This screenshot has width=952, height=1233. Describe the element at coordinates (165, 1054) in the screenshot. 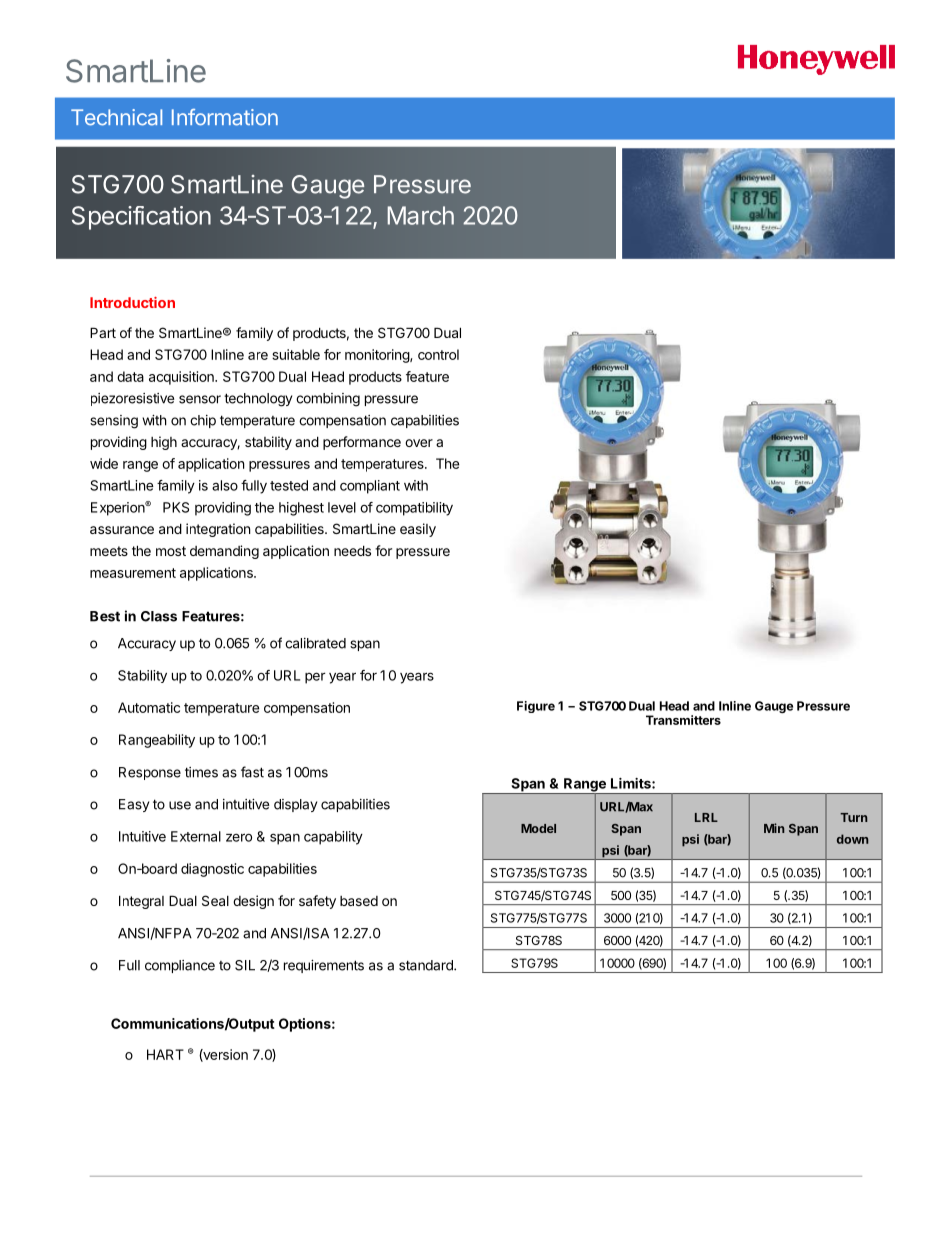

I see `HART` at that location.
